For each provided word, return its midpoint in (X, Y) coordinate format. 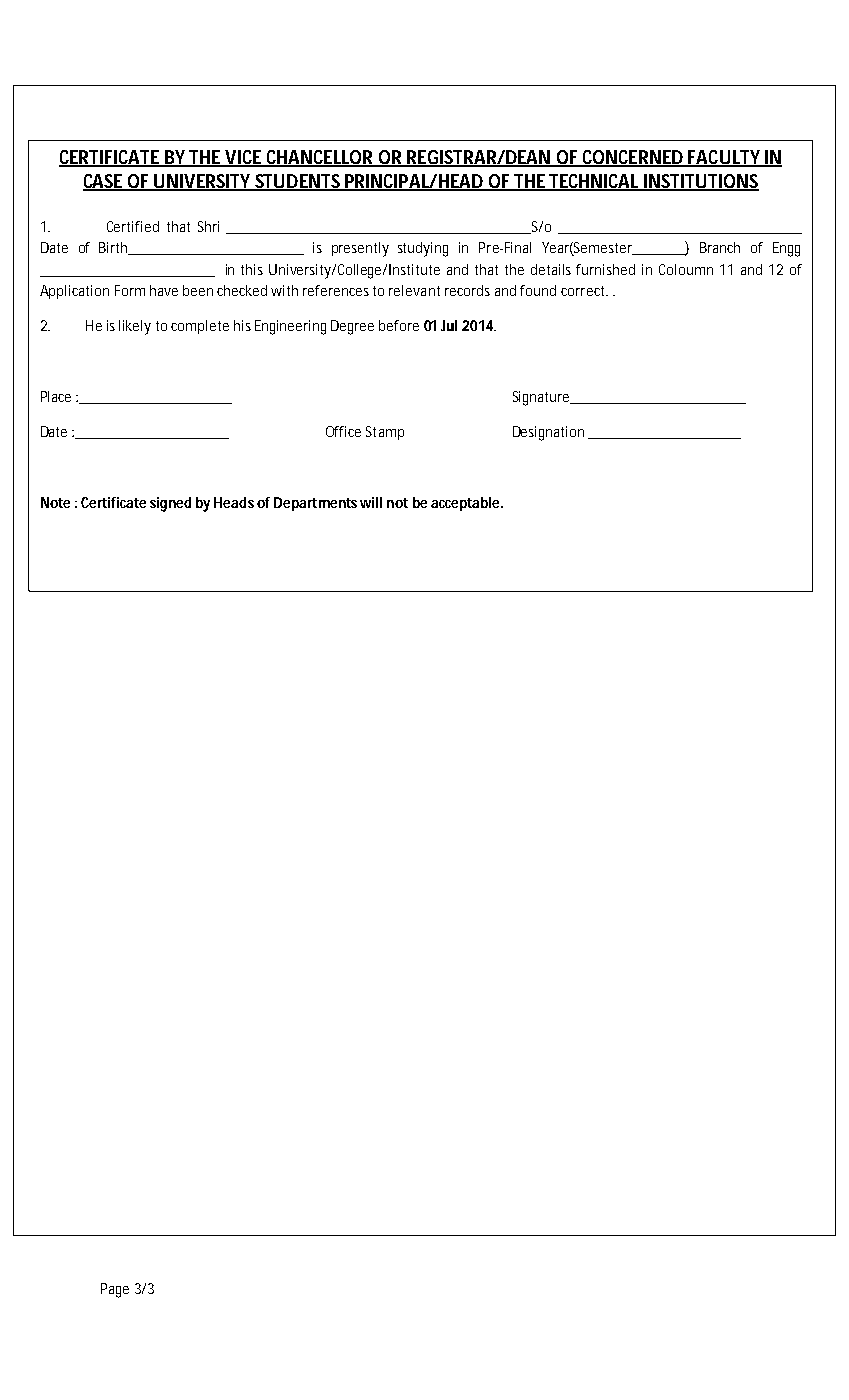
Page (115, 1290)
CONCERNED (633, 158)
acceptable (467, 504)
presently (360, 249)
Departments (315, 504)
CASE (104, 182)
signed (170, 504)
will (371, 502)
